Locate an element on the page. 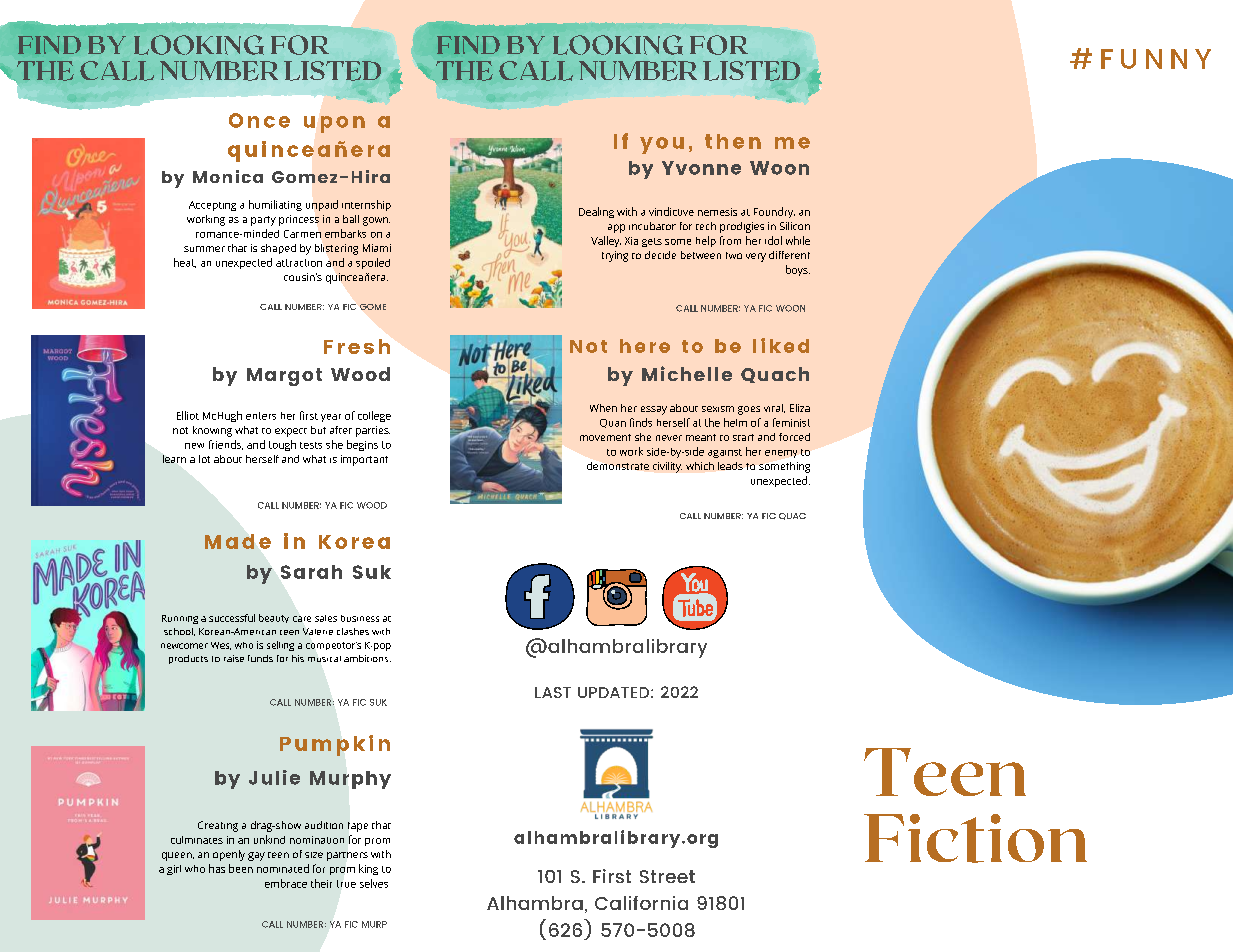 This image has height=952, width=1233. embrace is located at coordinates (286, 883).
